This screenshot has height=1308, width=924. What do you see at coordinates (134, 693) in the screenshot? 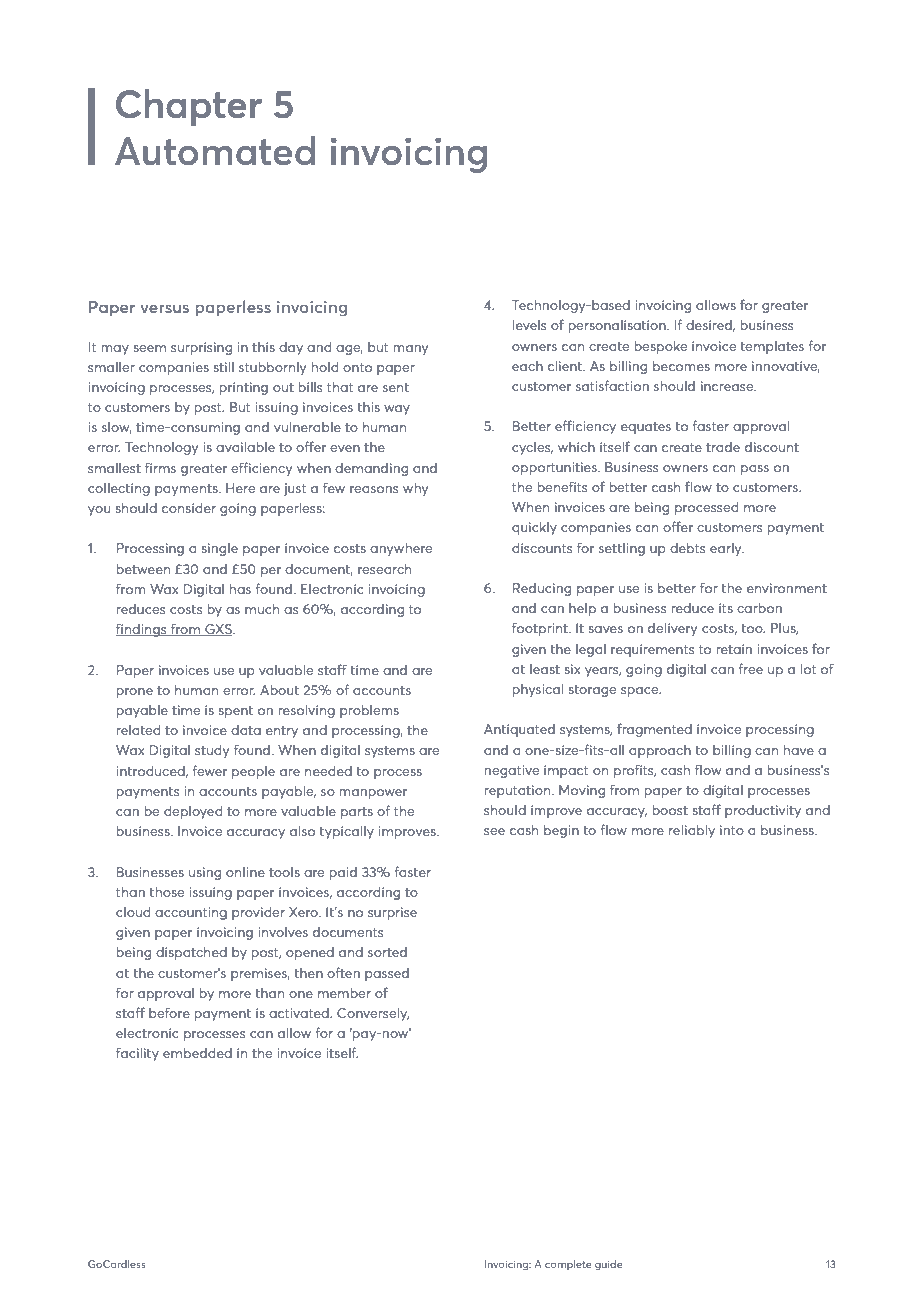
I see `prone` at bounding box center [134, 693].
